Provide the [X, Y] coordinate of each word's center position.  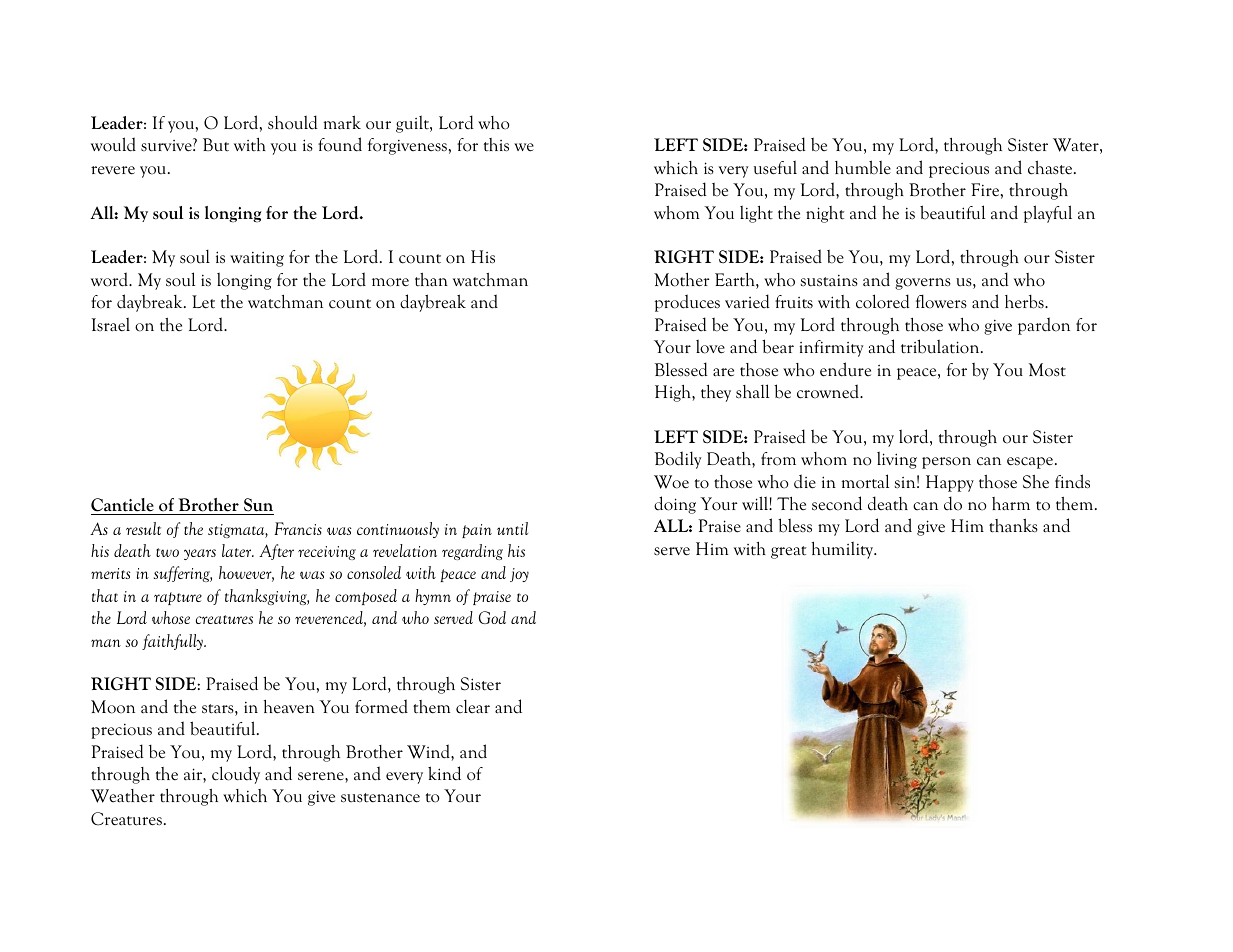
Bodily [678, 460]
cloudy [236, 775]
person [946, 463]
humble [863, 167]
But [216, 145]
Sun [258, 506]
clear [473, 707]
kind [444, 773]
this [496, 145]
